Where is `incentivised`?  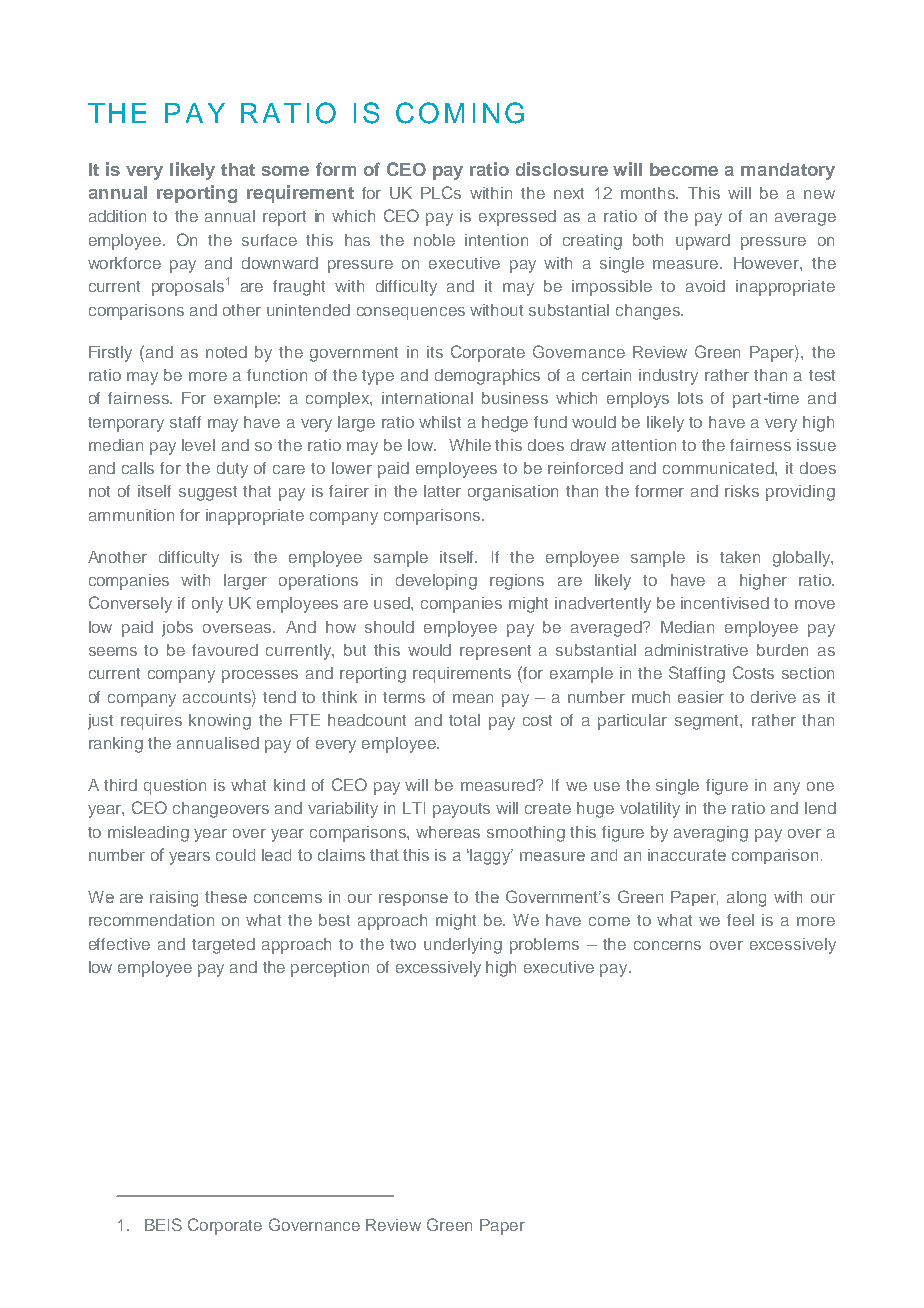 incentivised is located at coordinates (725, 603).
